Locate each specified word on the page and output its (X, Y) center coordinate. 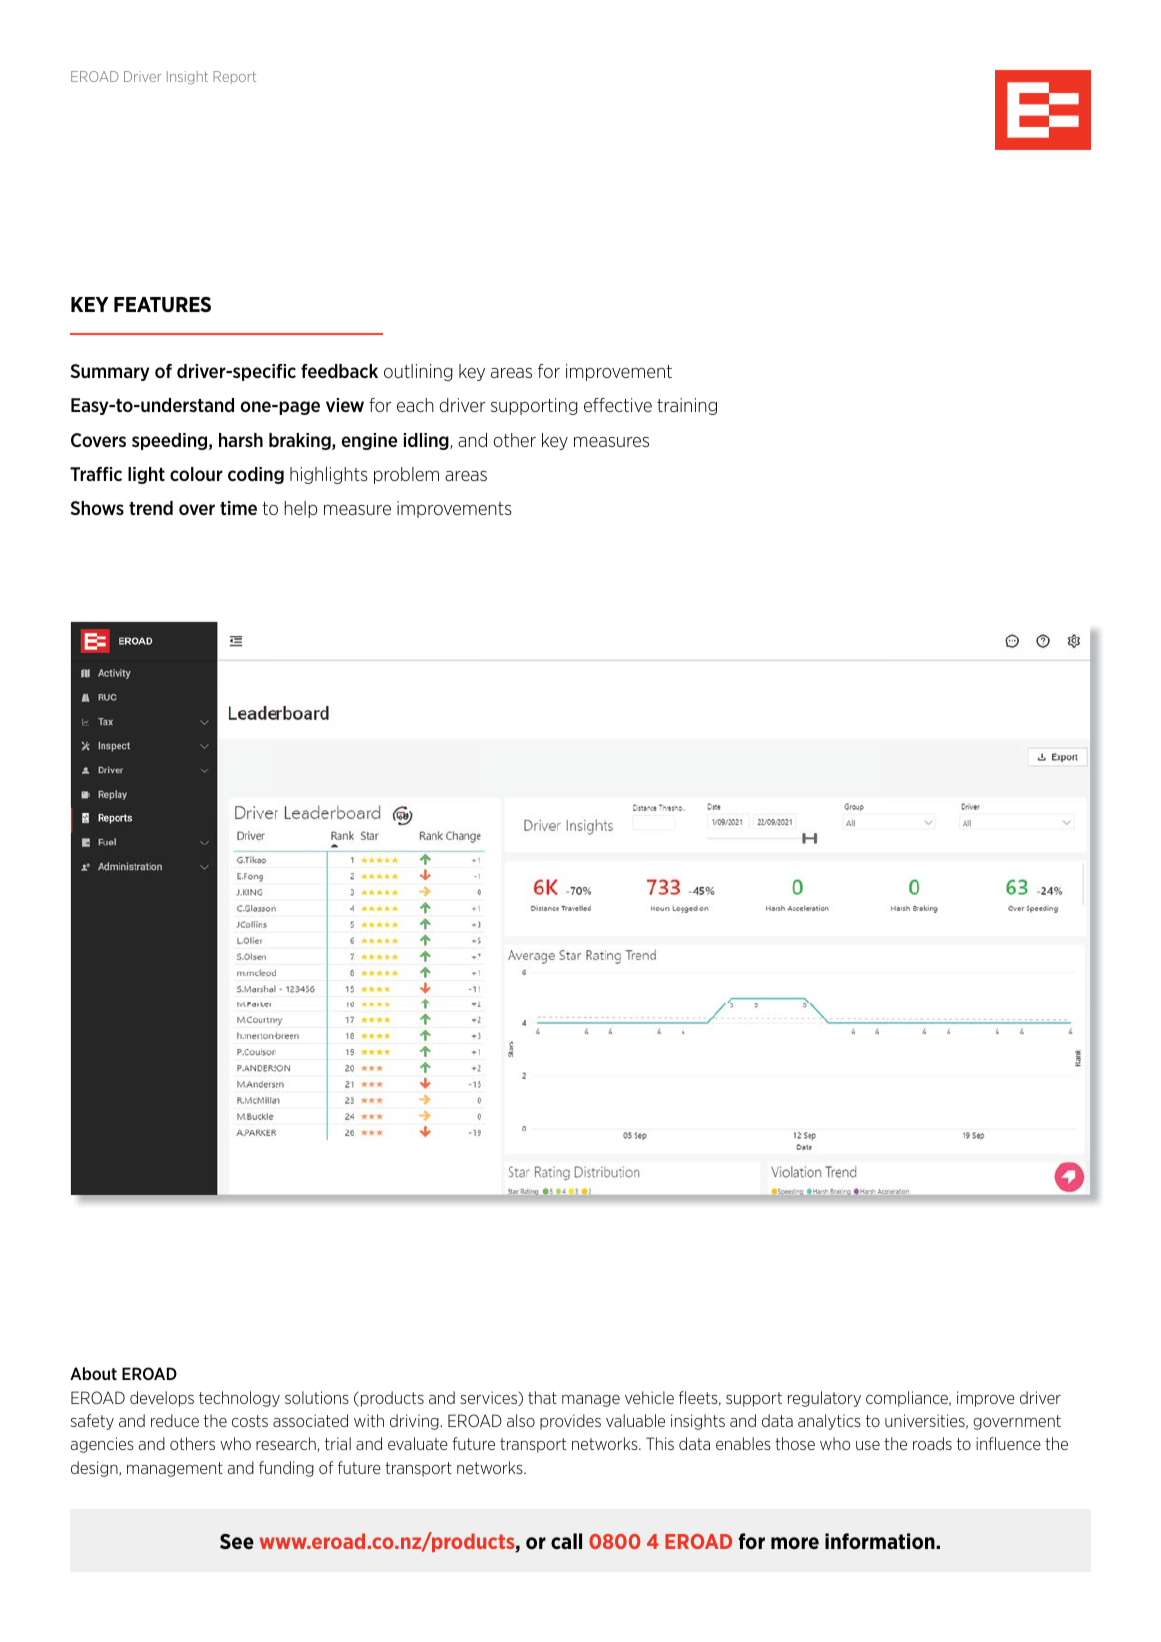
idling (427, 441)
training (687, 406)
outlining (418, 372)
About (93, 1373)
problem (406, 475)
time (238, 508)
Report (234, 77)
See (237, 1541)
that (542, 1397)
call (566, 1541)
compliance (908, 1399)
